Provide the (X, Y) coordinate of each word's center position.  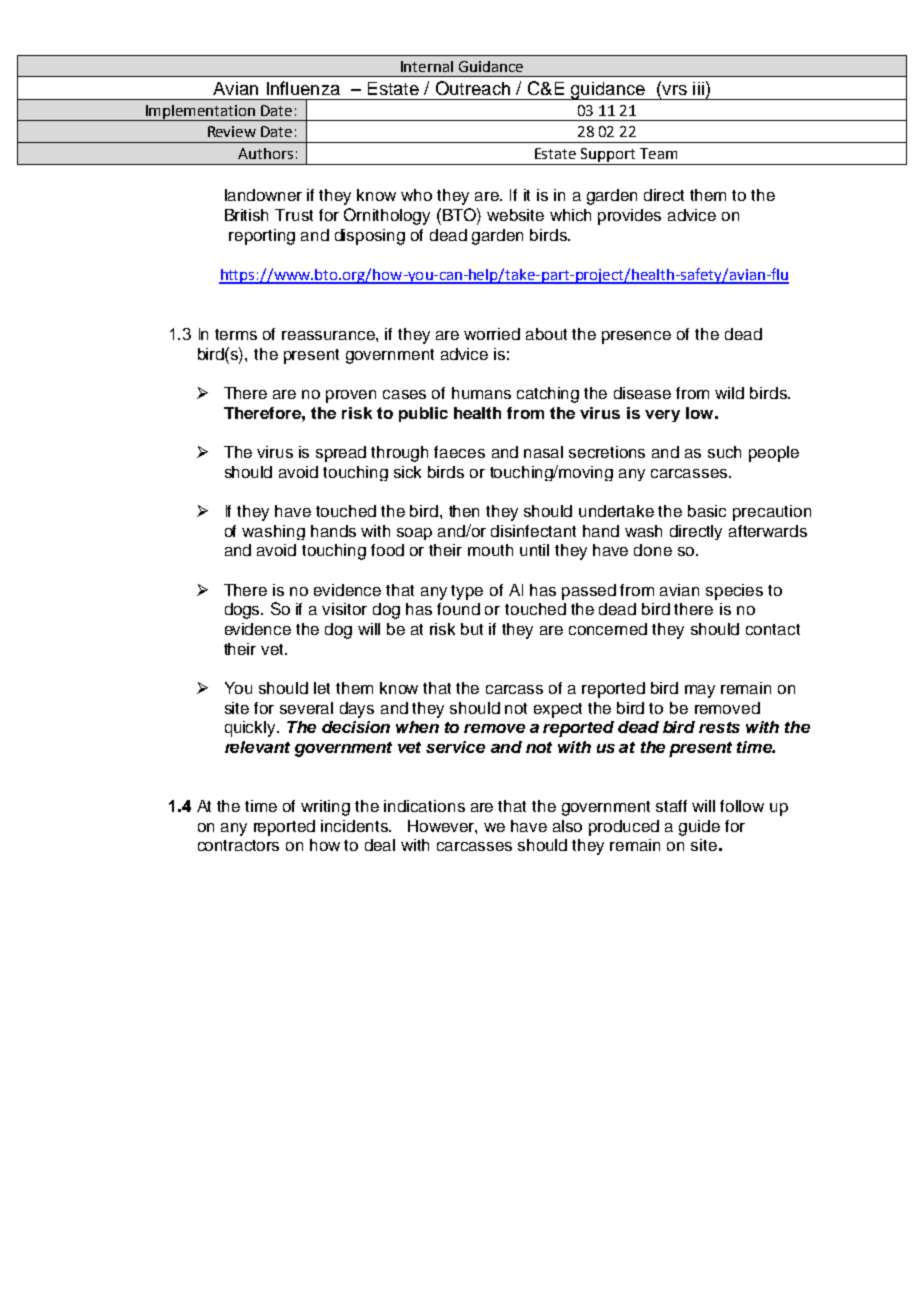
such (724, 452)
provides (629, 217)
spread (341, 454)
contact (773, 629)
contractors (238, 845)
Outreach (473, 88)
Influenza (303, 88)
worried (492, 334)
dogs (243, 611)
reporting (262, 237)
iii (698, 88)
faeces (459, 452)
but (472, 629)
